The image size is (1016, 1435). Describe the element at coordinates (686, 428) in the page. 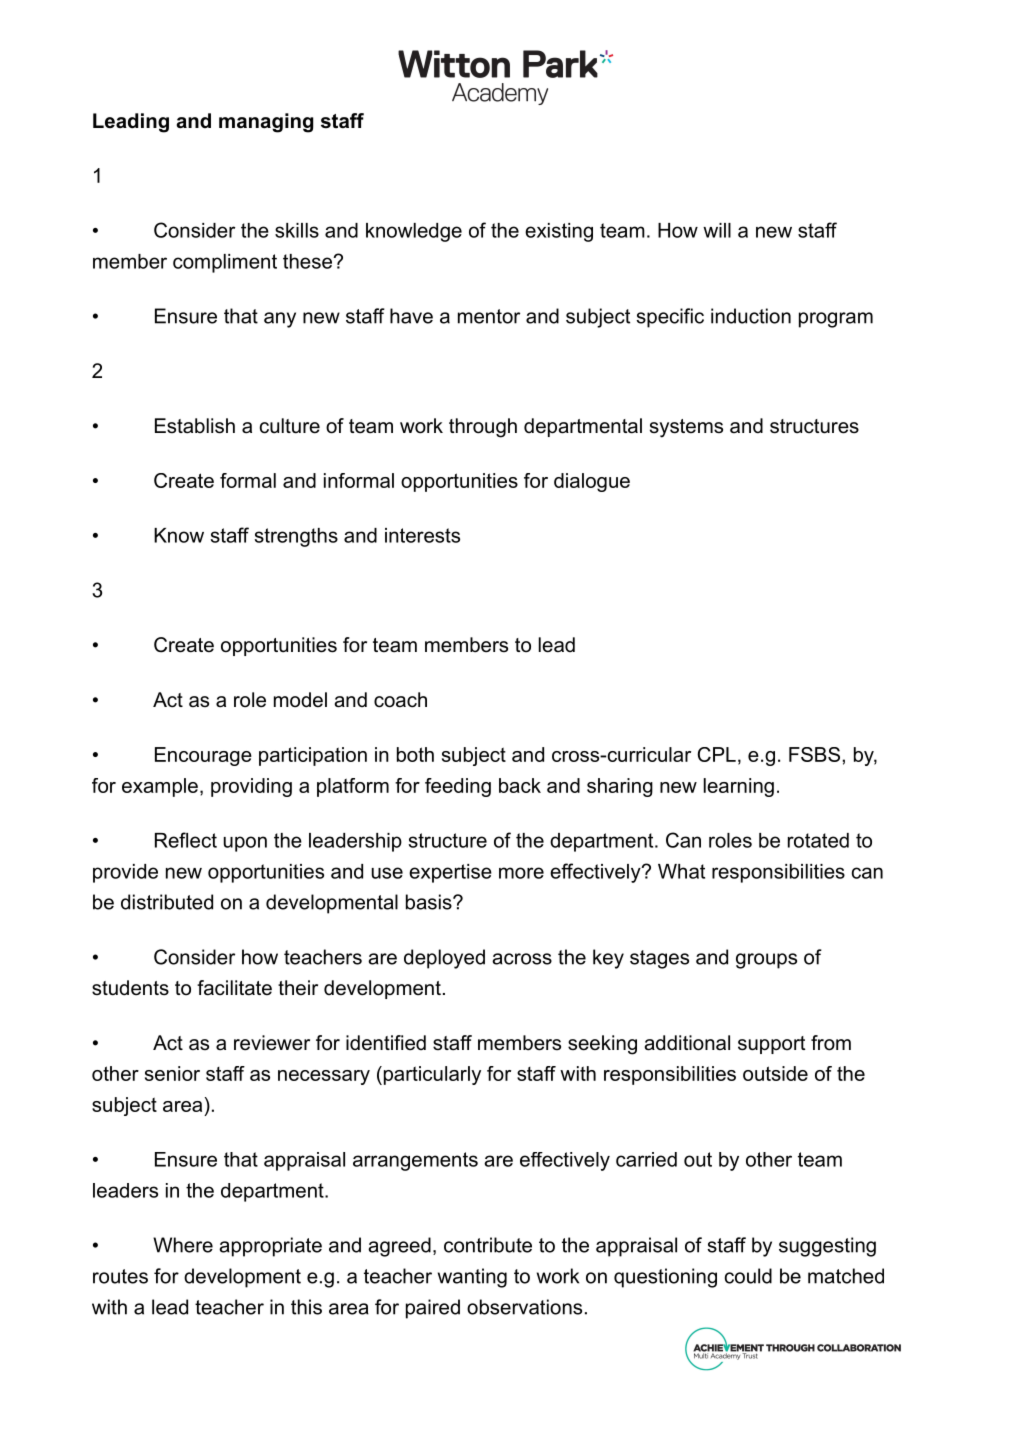

I see `systems` at that location.
